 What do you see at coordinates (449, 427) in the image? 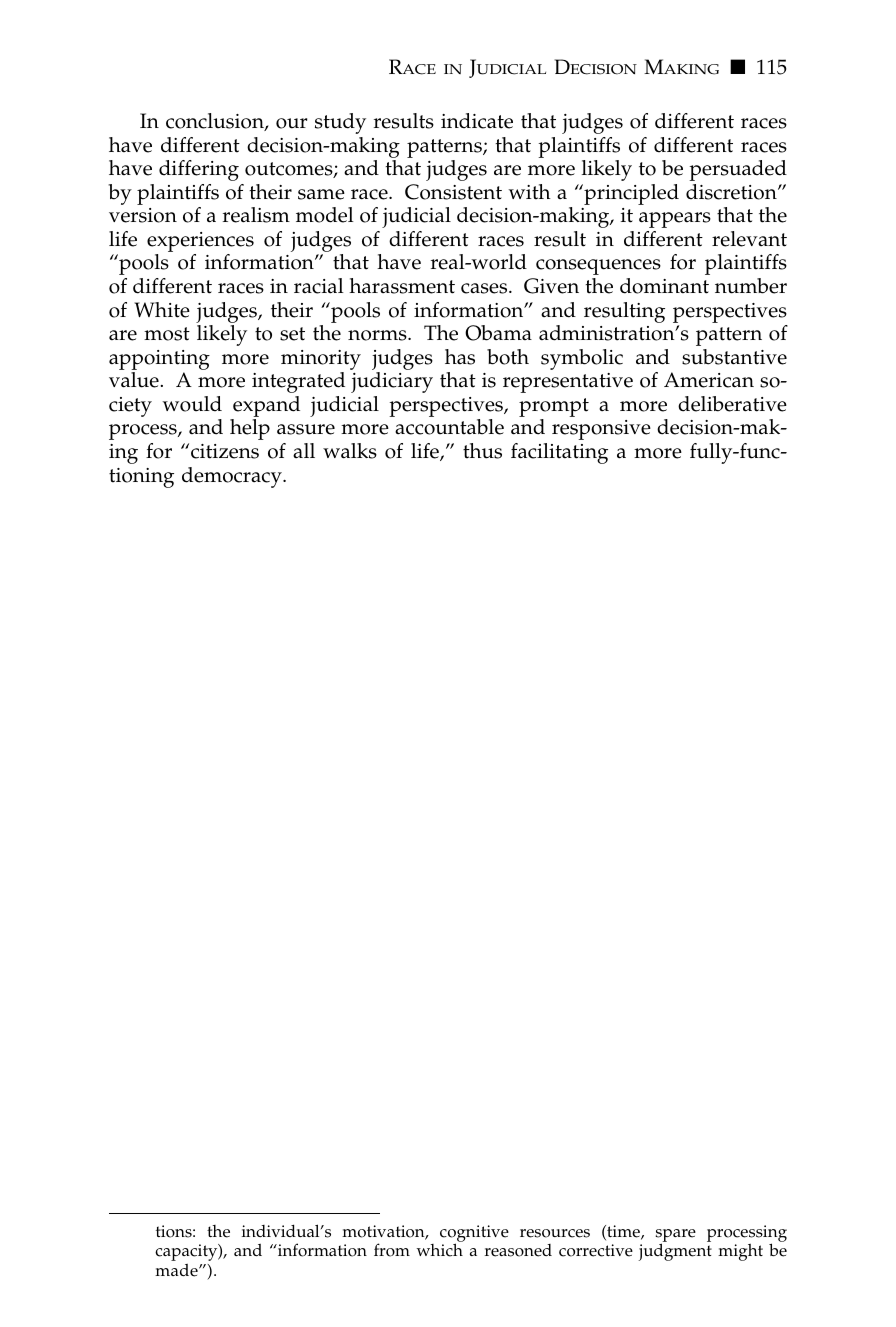
I see `accountable` at bounding box center [449, 427].
